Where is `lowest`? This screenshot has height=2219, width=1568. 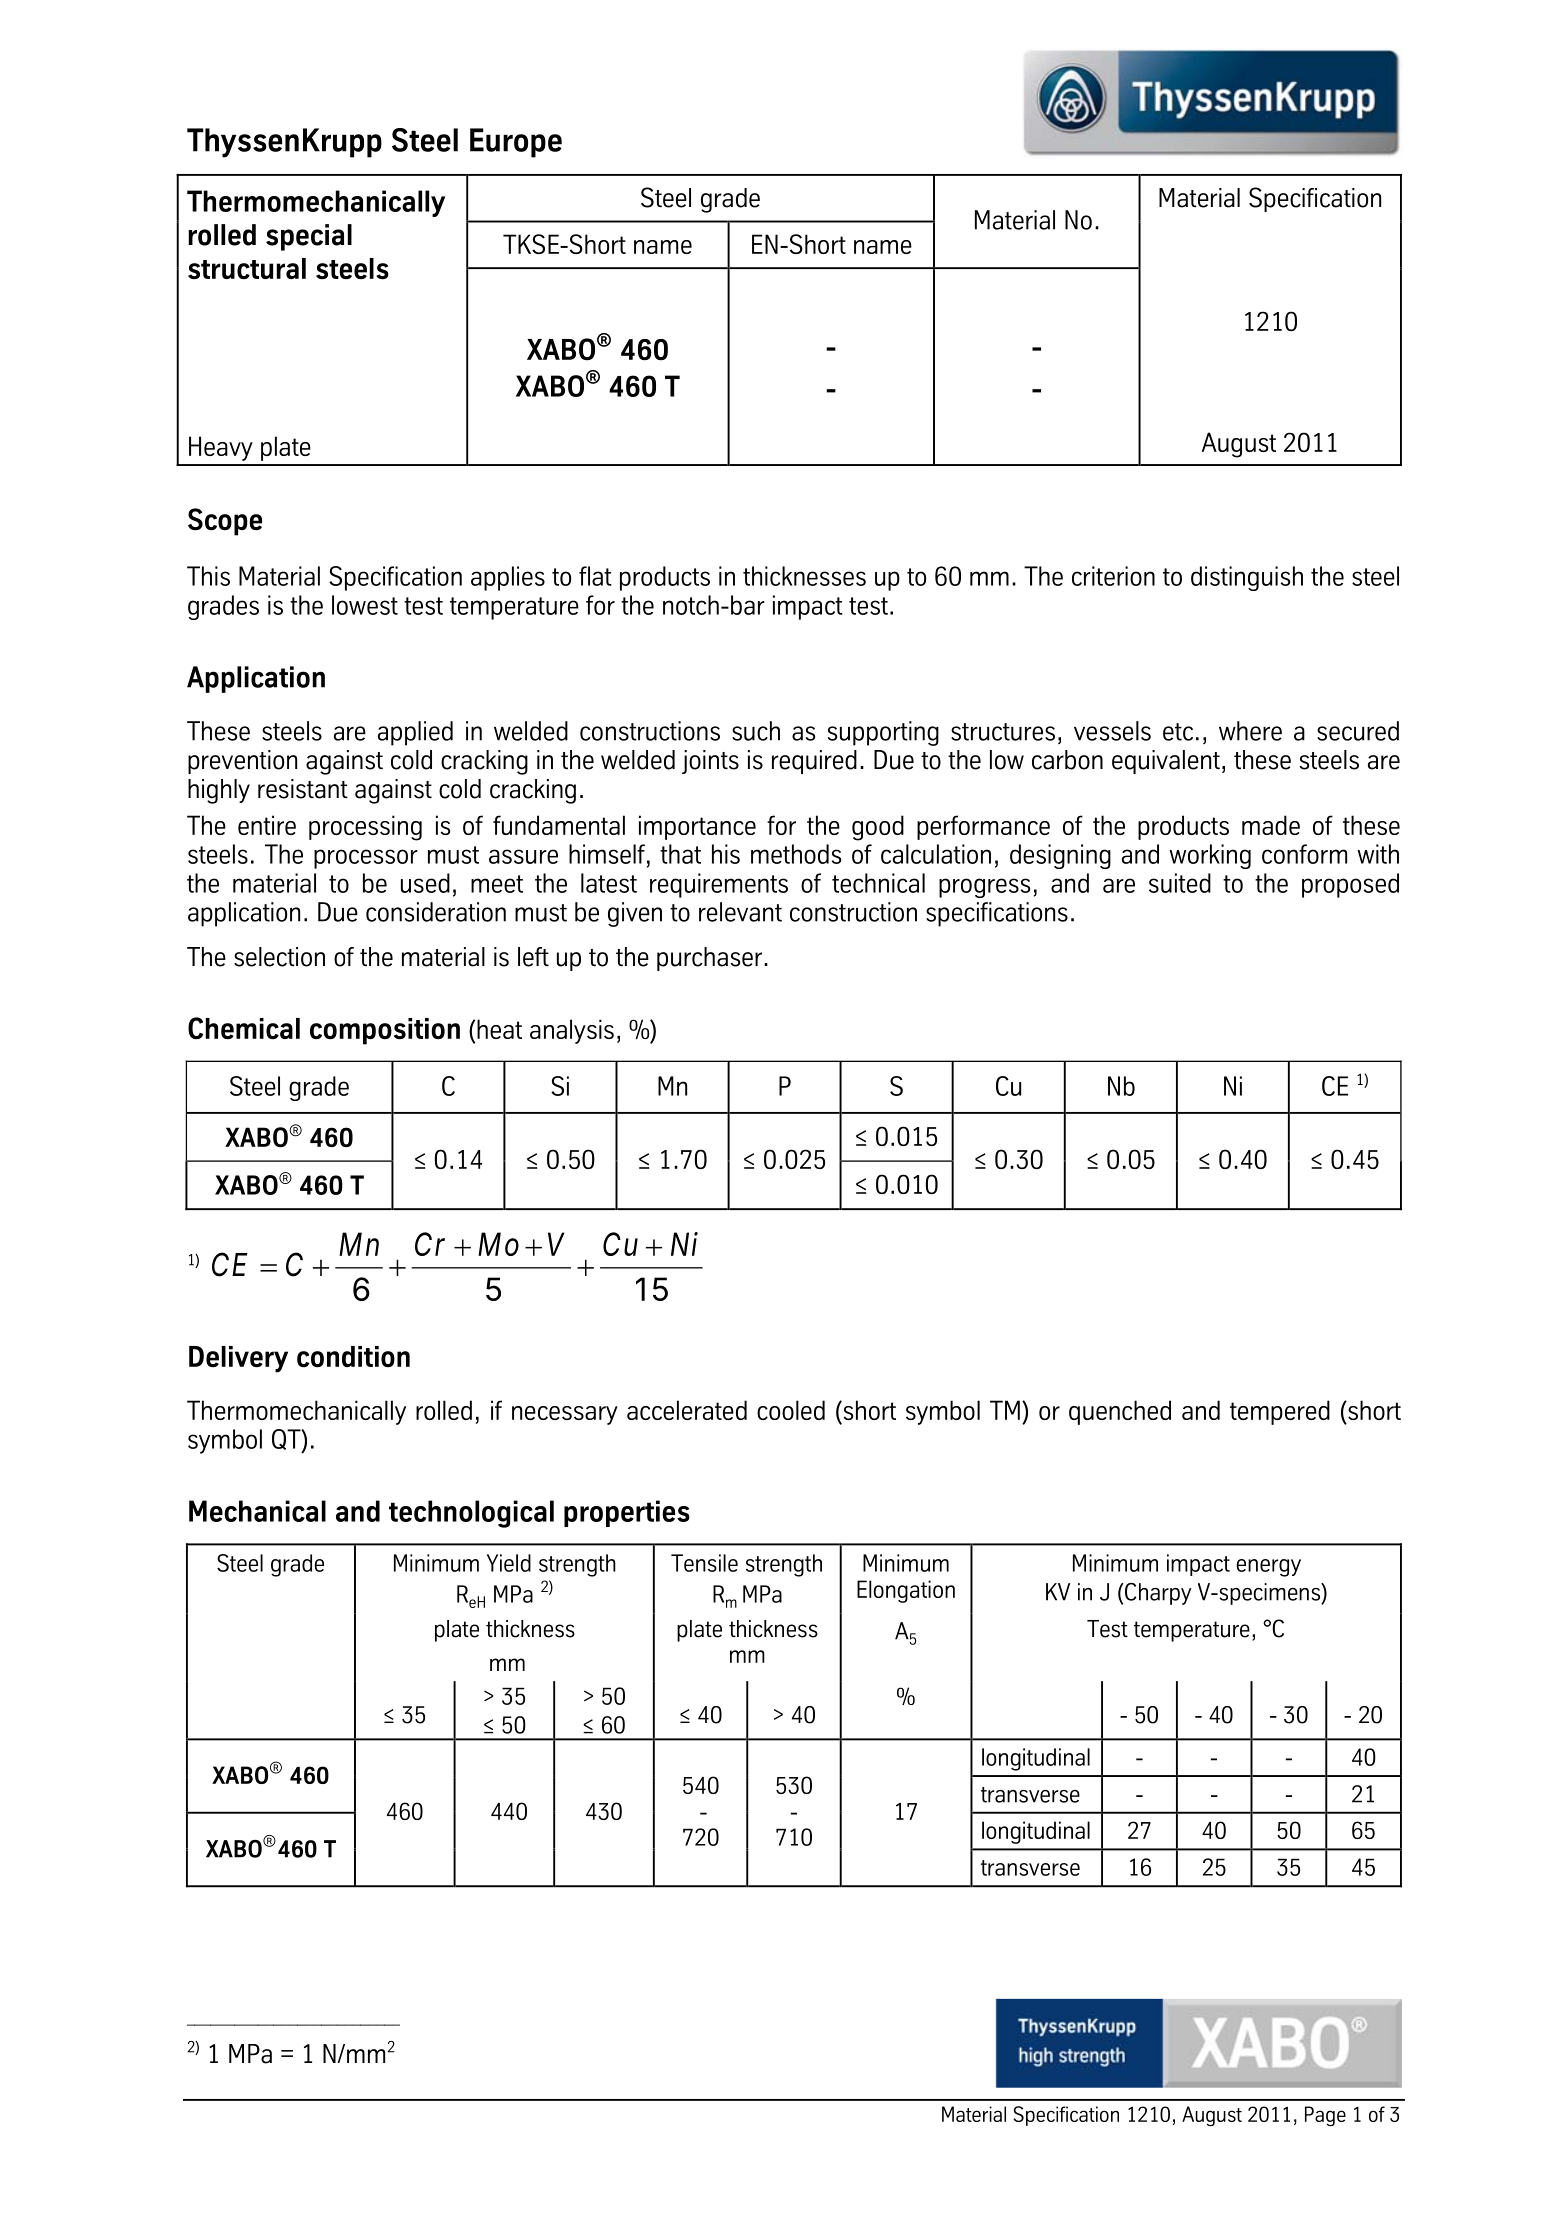 lowest is located at coordinates (365, 605).
